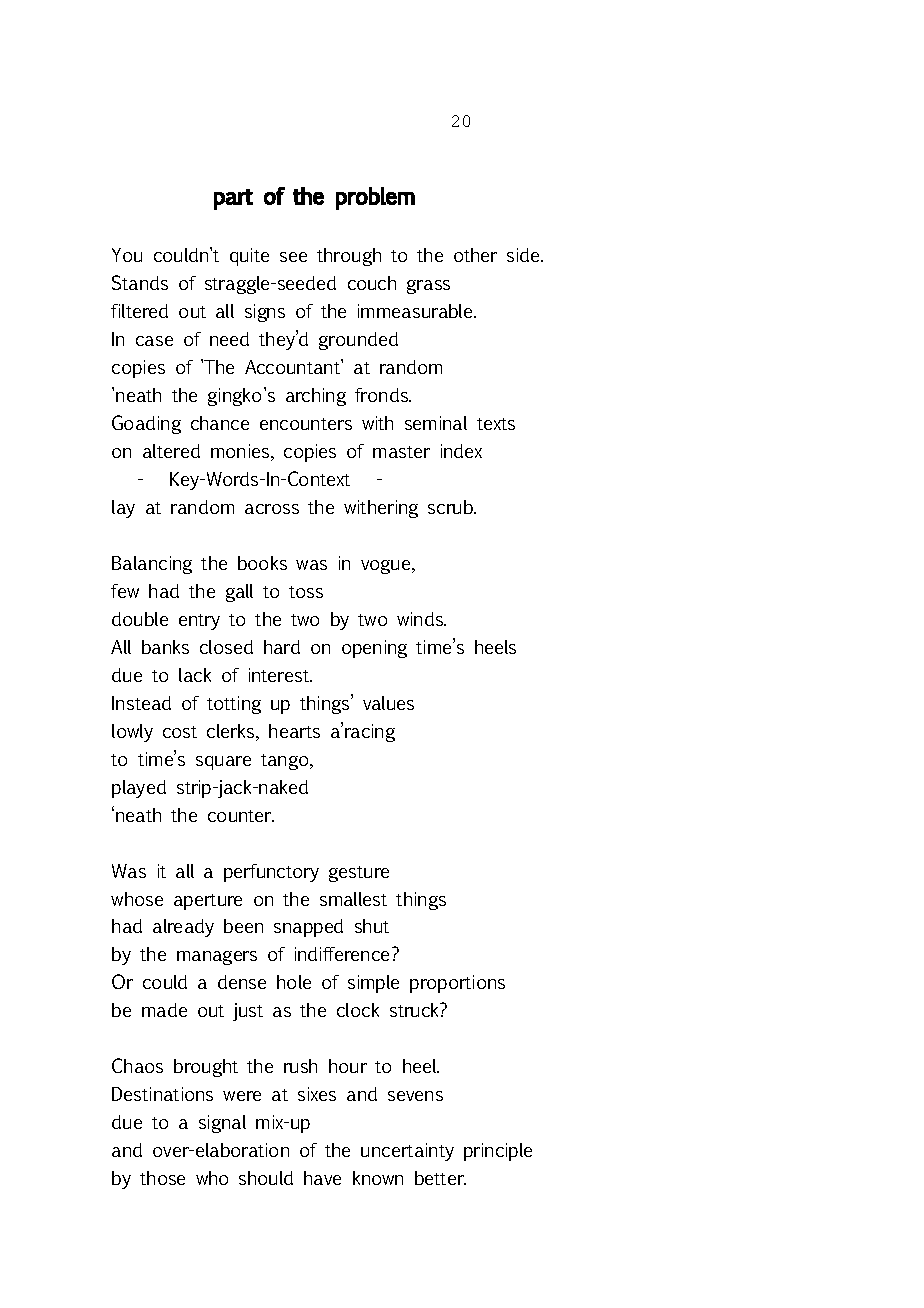 This image has width=924, height=1308. What do you see at coordinates (322, 1178) in the image?
I see `have` at bounding box center [322, 1178].
